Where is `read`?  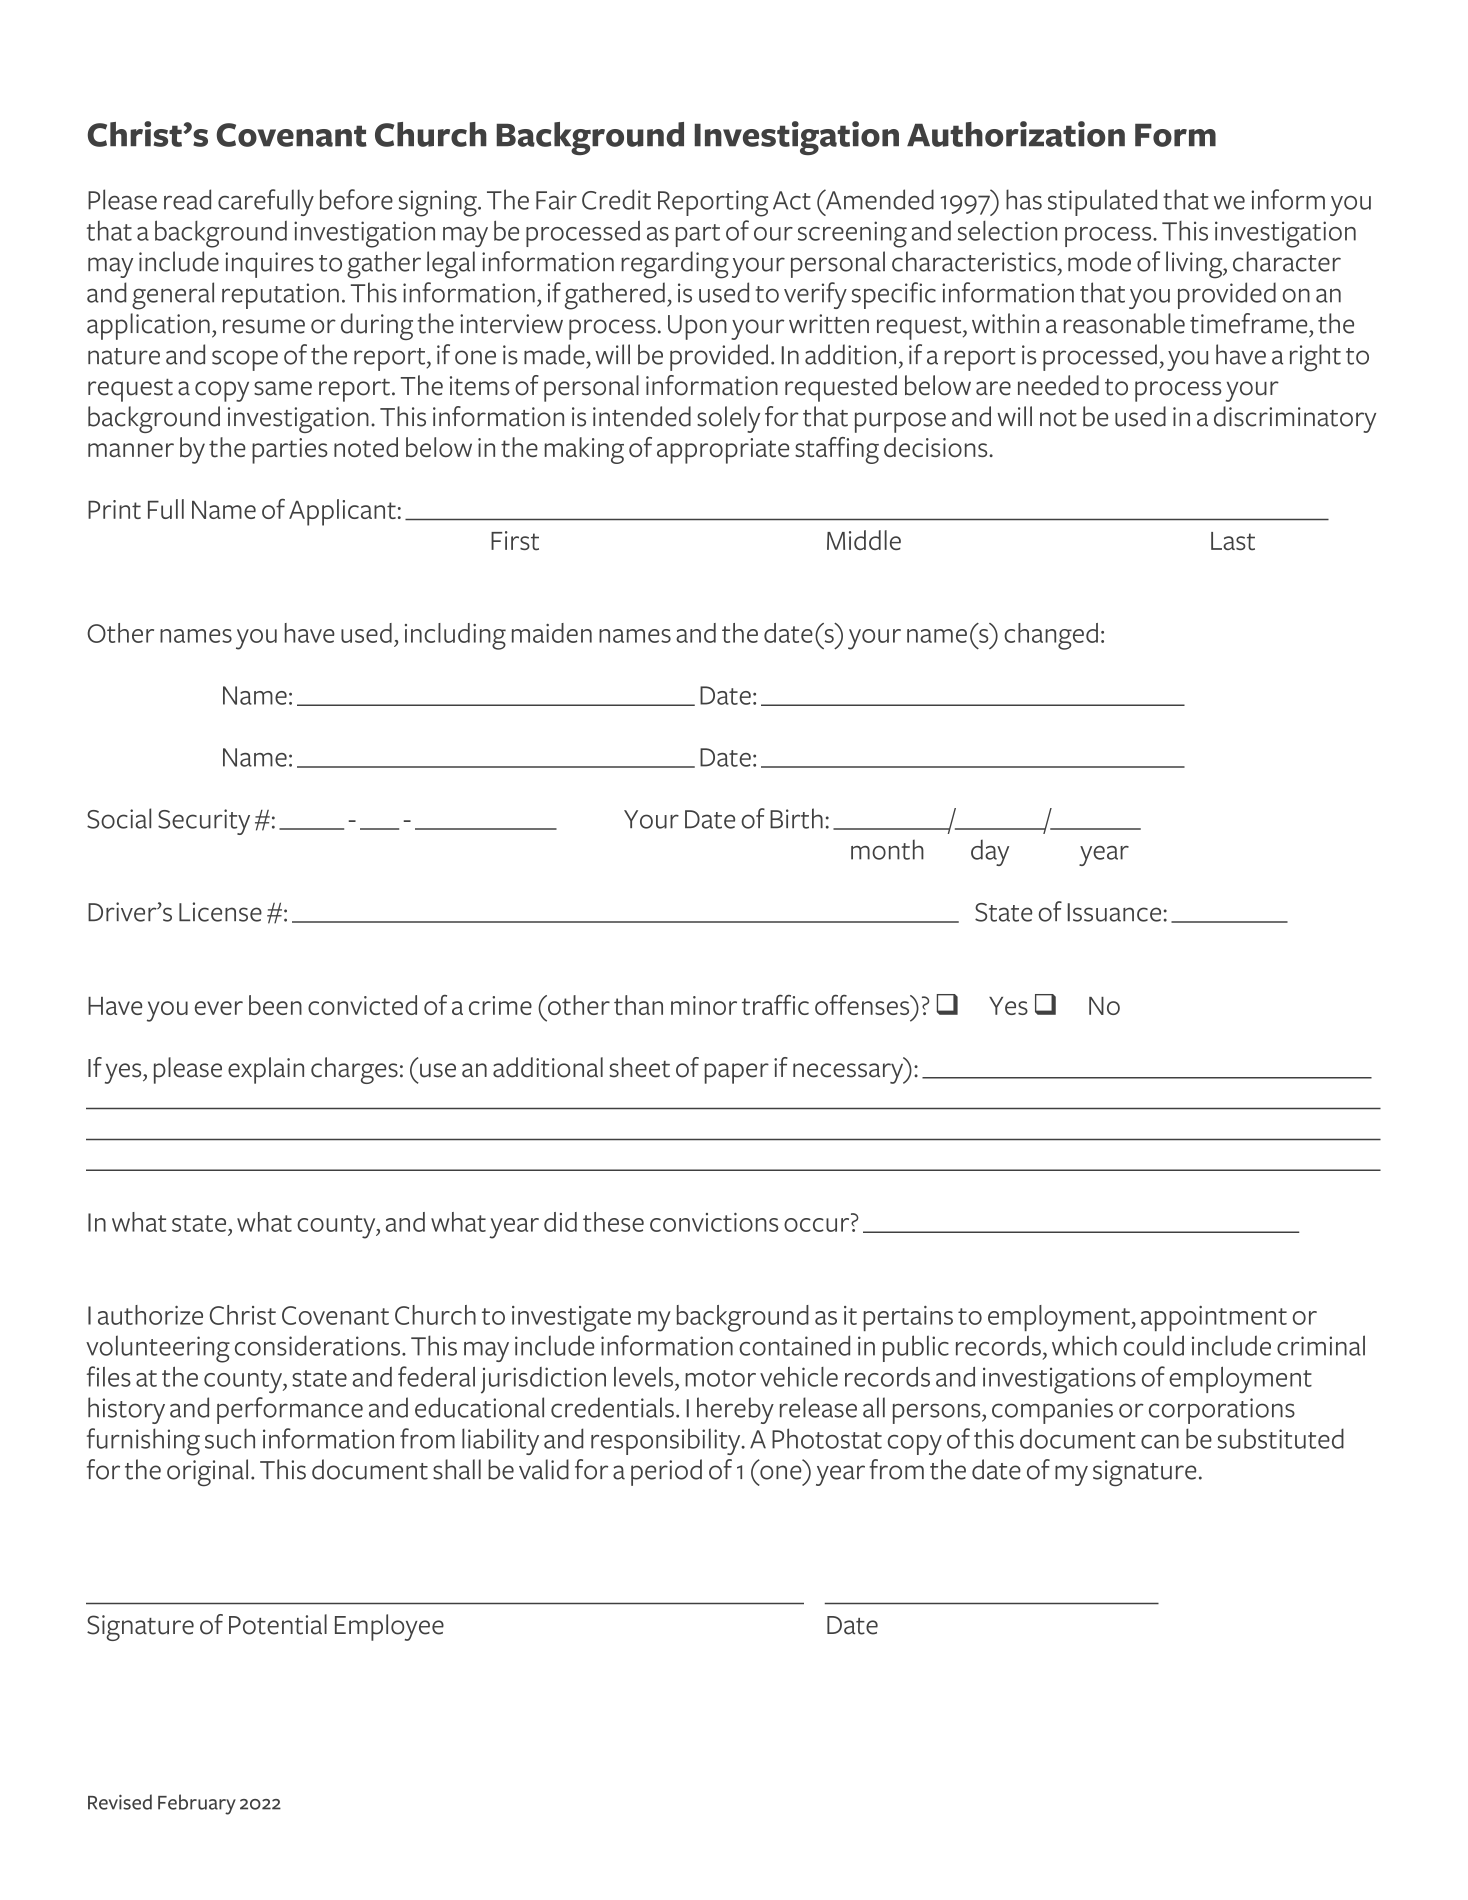 read is located at coordinates (187, 199).
